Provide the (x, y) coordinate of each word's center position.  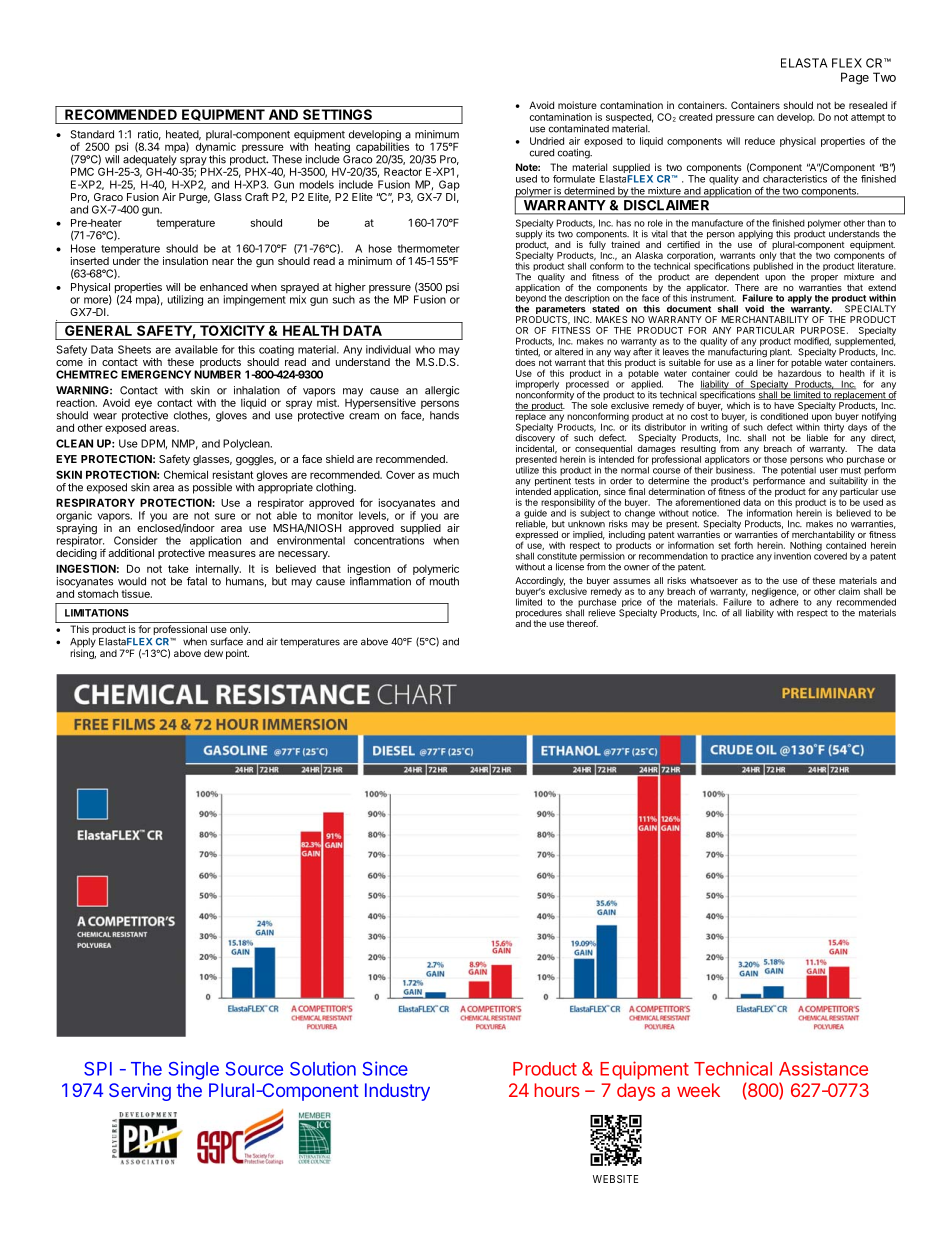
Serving (140, 1092)
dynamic (216, 148)
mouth (444, 581)
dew (213, 653)
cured (541, 153)
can (766, 118)
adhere (784, 601)
